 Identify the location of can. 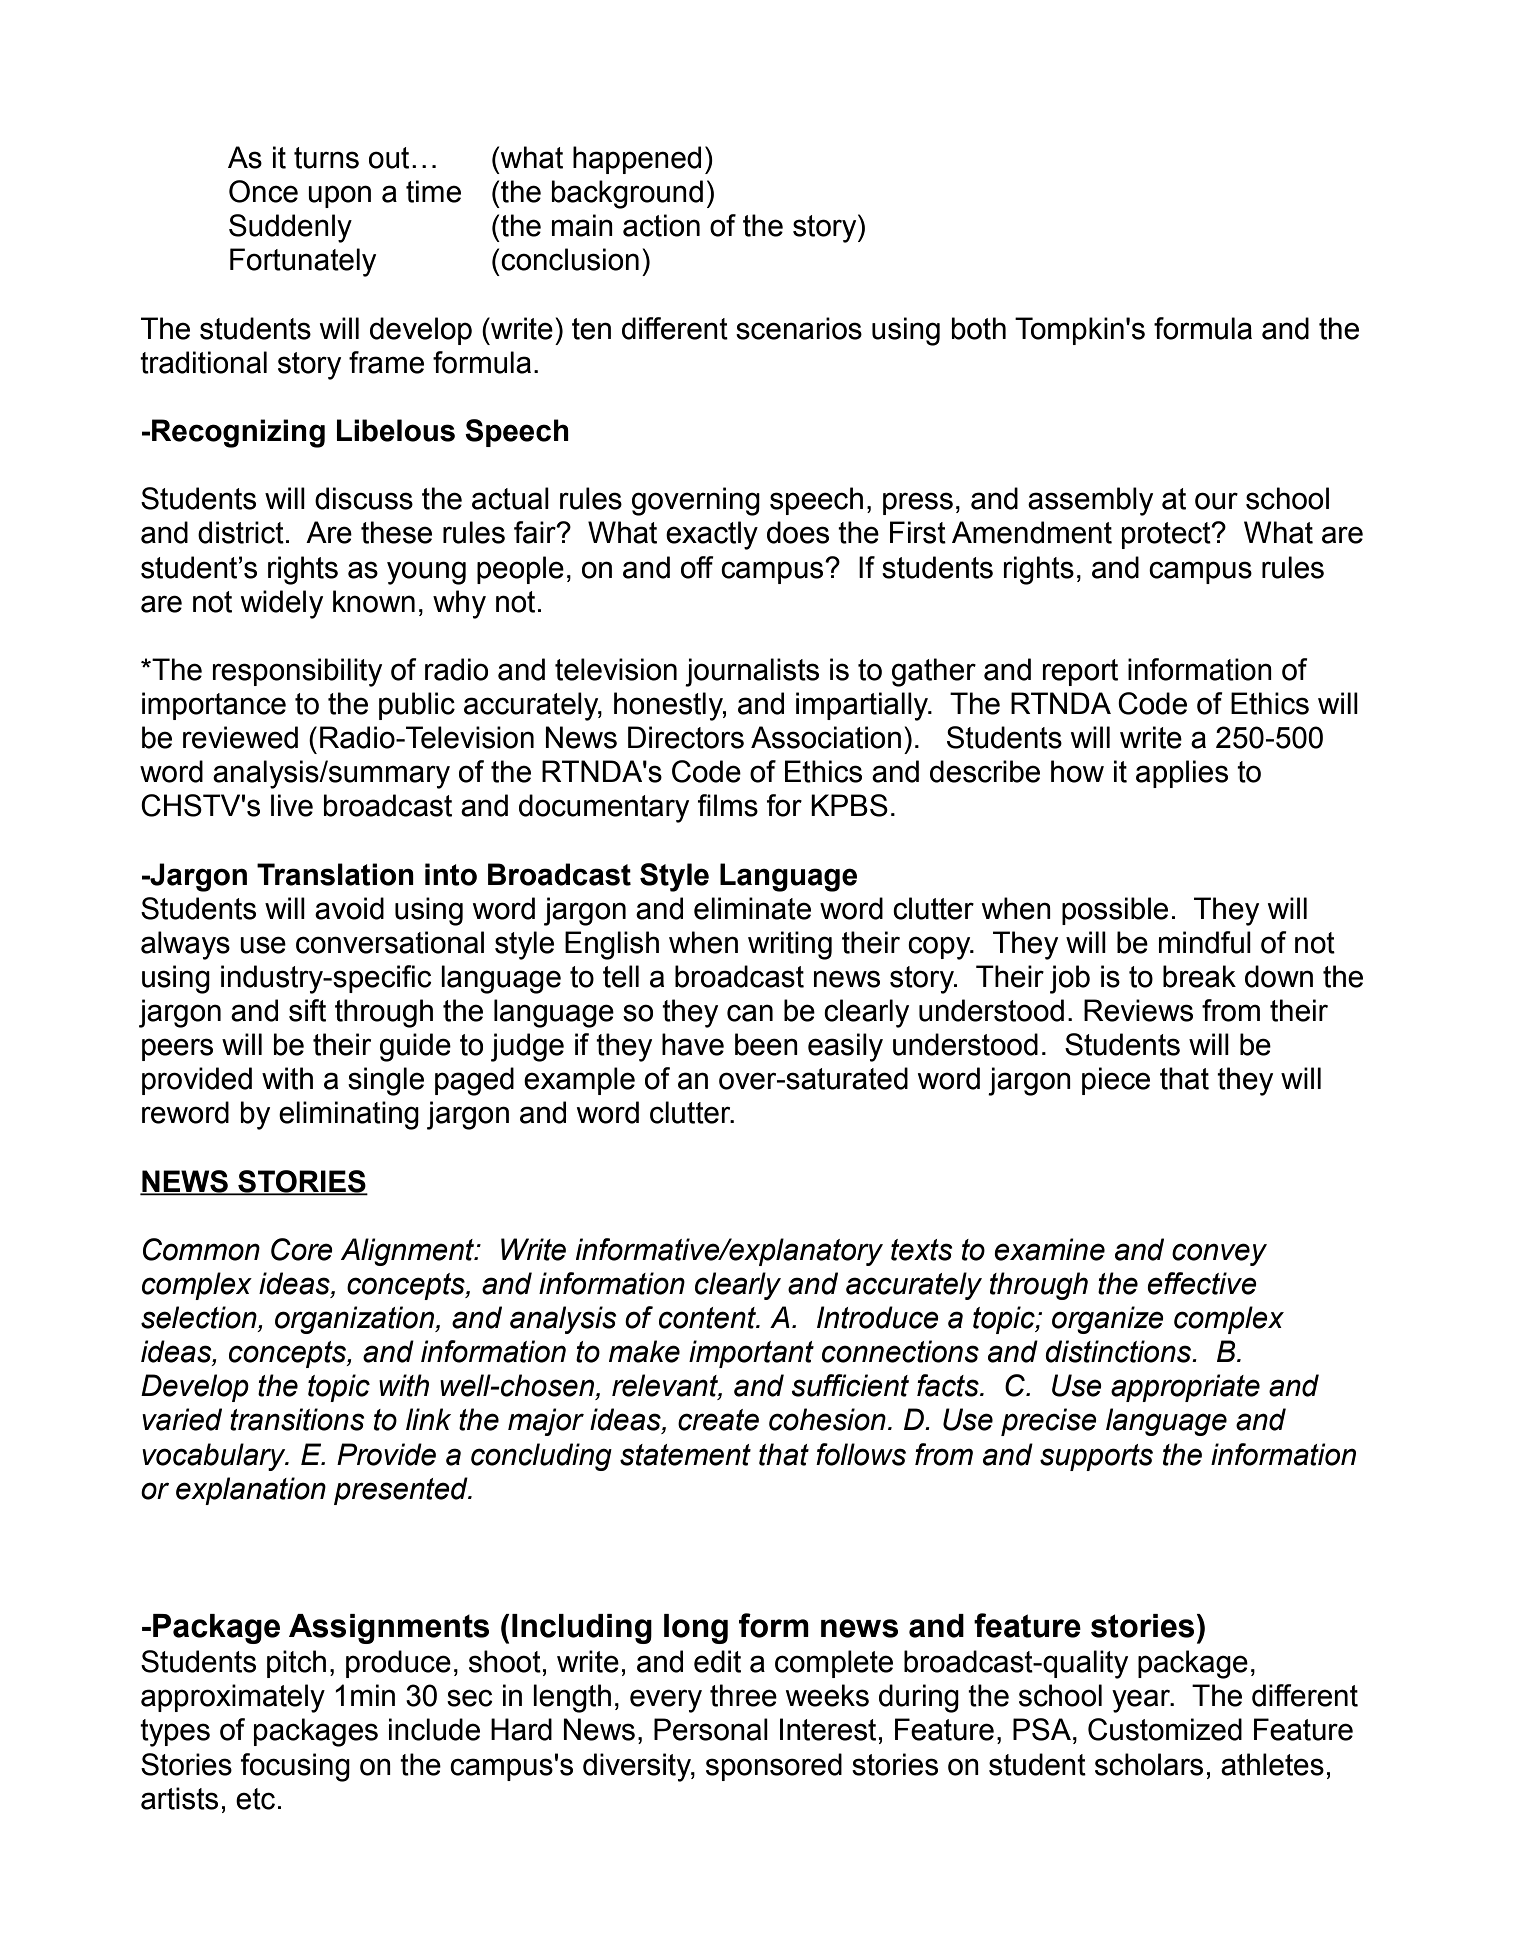
(750, 1013).
